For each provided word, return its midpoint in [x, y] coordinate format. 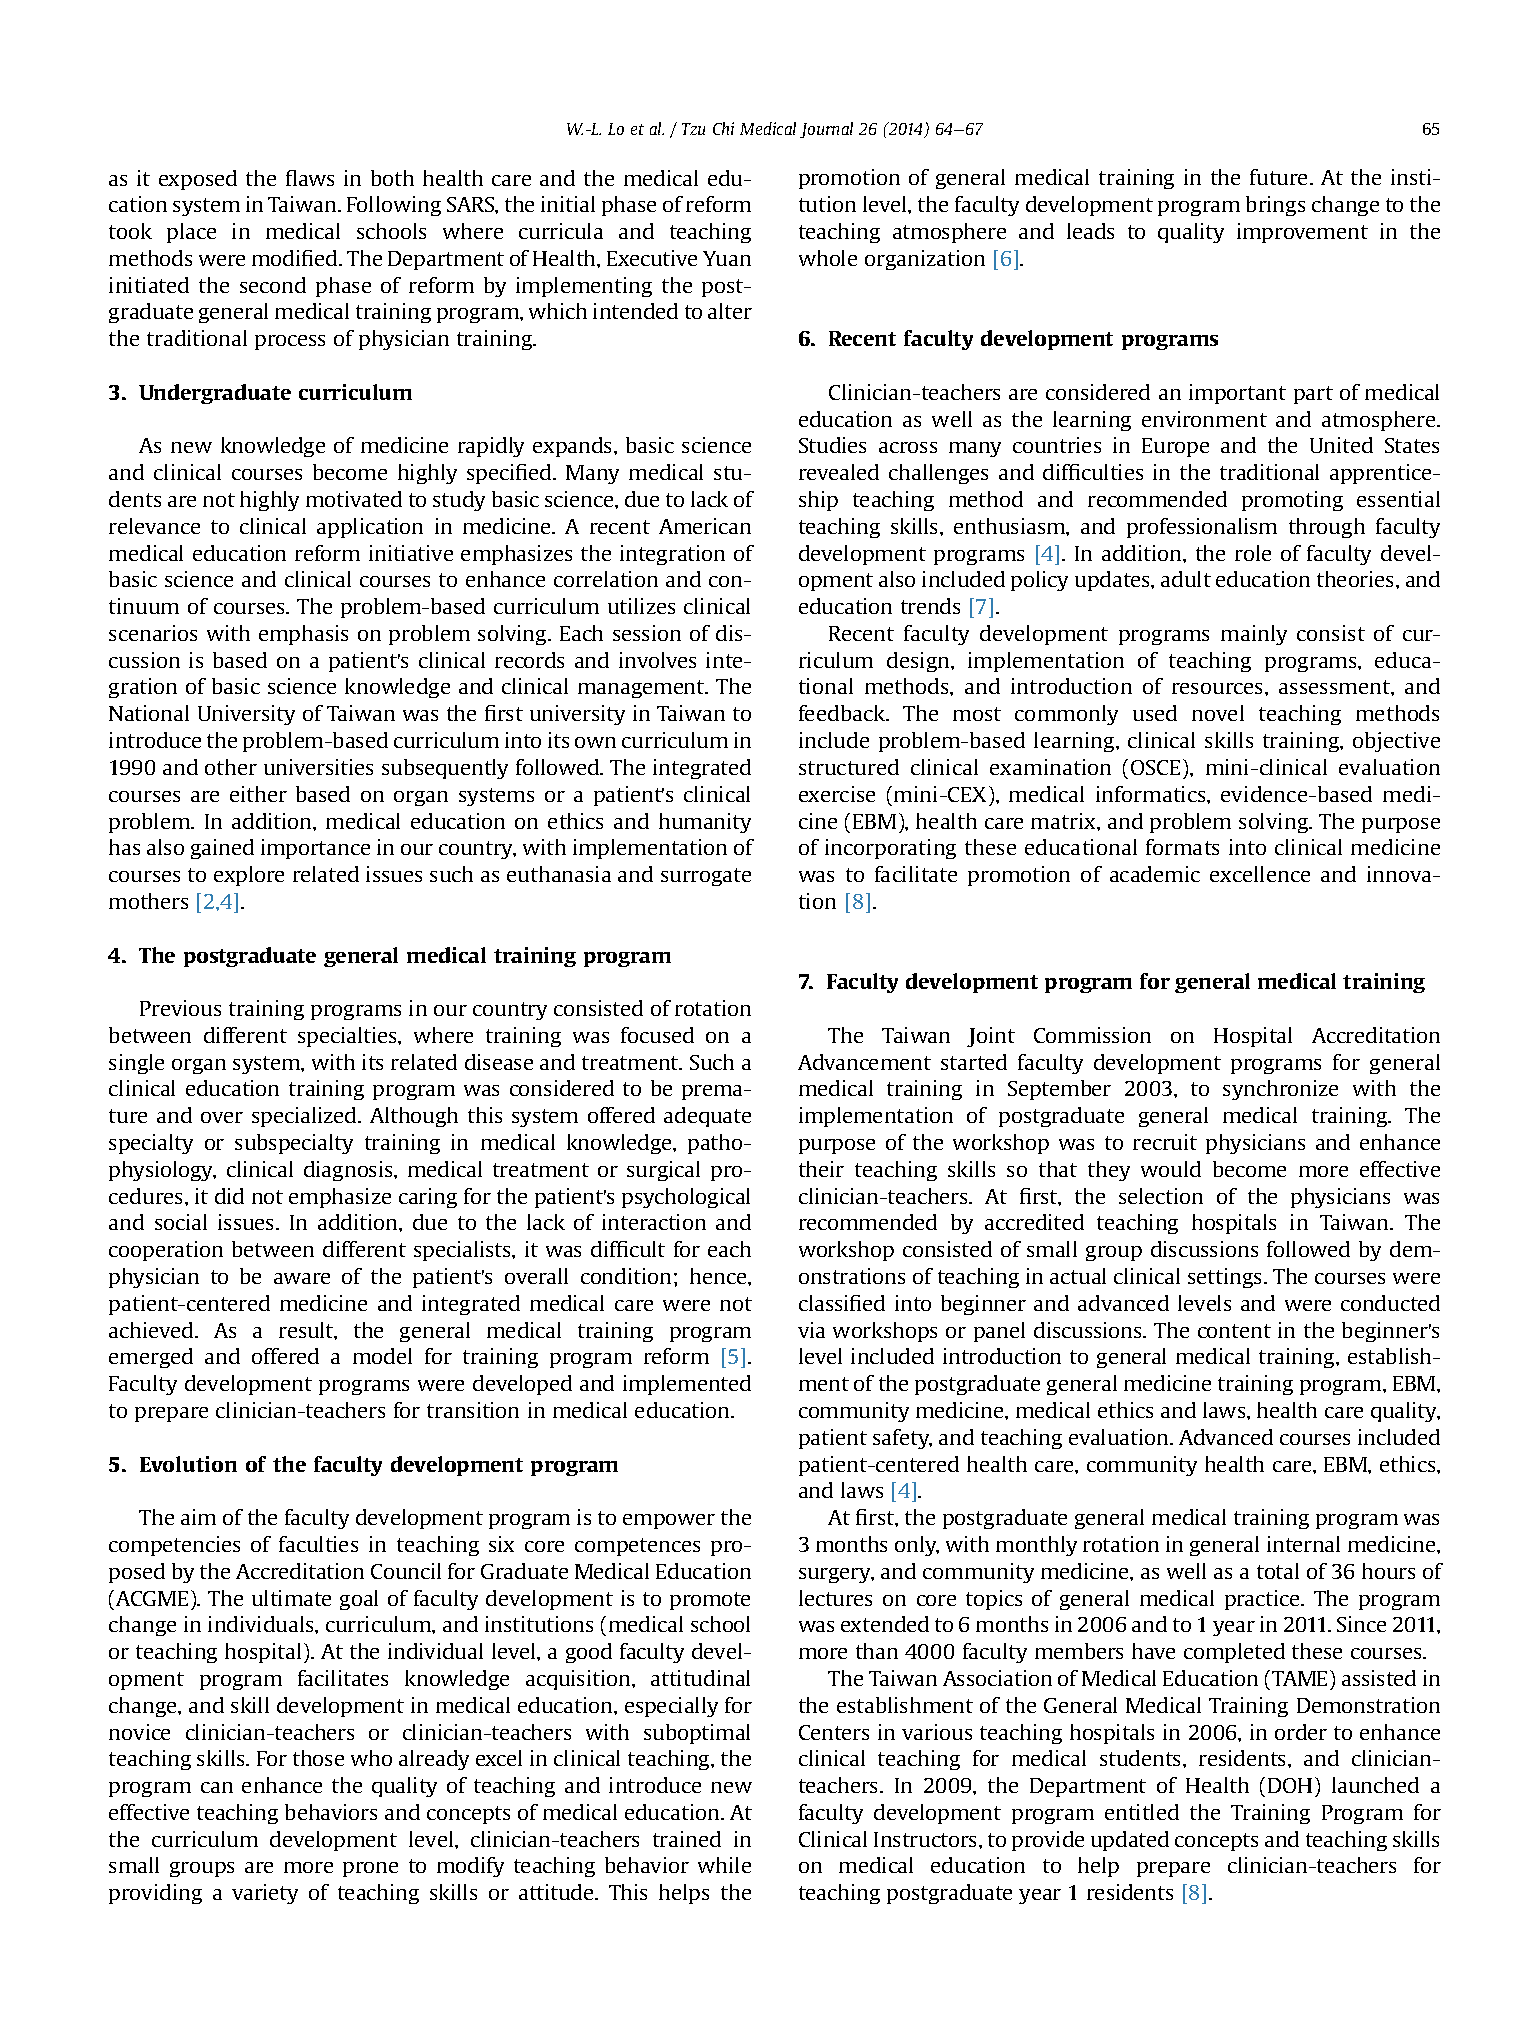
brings [1275, 206]
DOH [1290, 1785]
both [392, 178]
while [724, 1865]
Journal [826, 130]
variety [265, 1894]
